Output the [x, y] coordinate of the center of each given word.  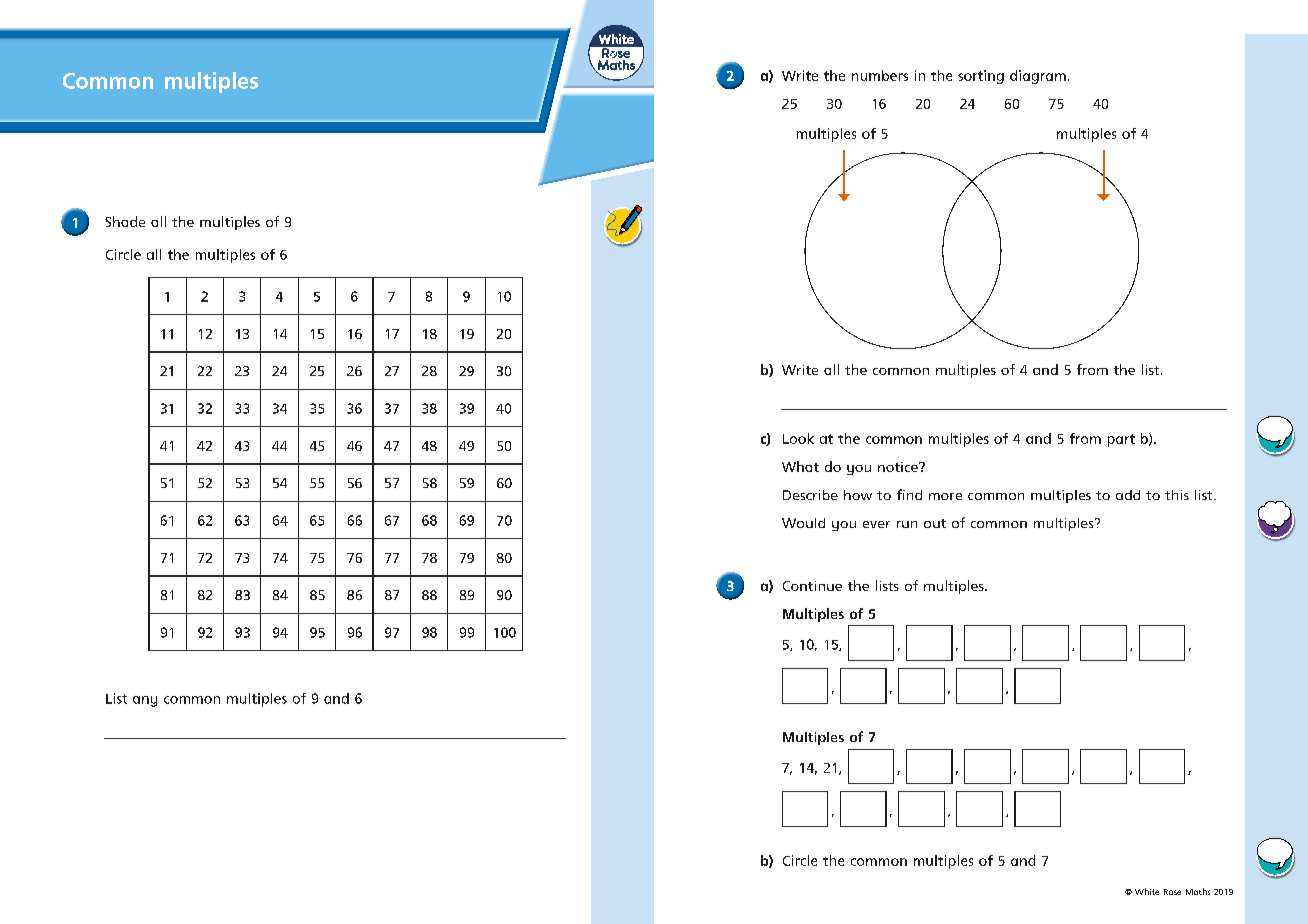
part [1121, 440]
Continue [812, 586]
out [935, 523]
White [1147, 891]
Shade [125, 221]
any [145, 701]
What [800, 466]
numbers [880, 75]
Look [798, 438]
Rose [1172, 892]
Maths [1198, 891]
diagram [1038, 77]
